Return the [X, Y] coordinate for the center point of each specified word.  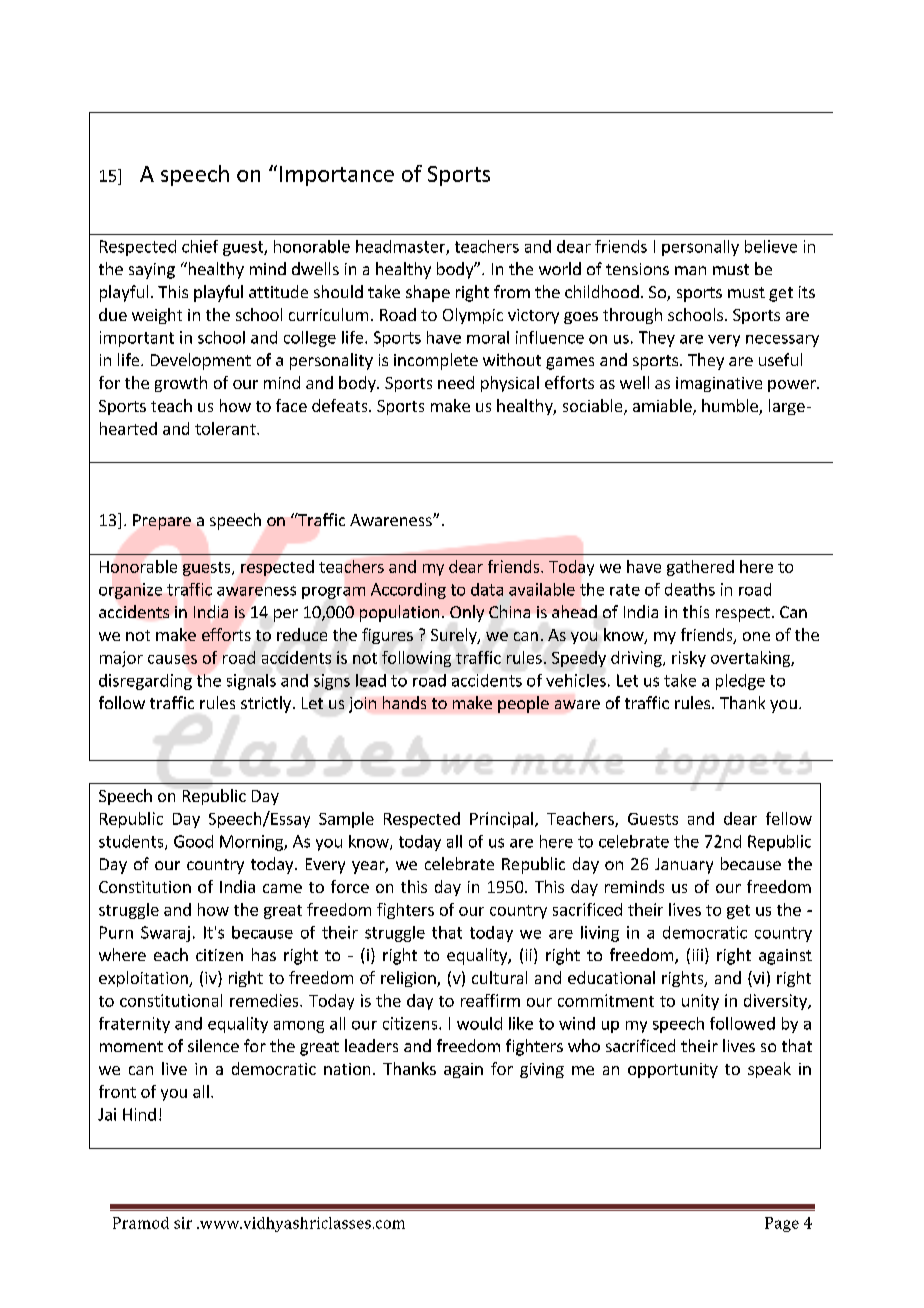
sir [183, 1223]
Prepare [162, 522]
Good [193, 841]
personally [700, 248]
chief [200, 246]
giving [542, 1070]
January [684, 866]
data [487, 589]
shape [428, 293]
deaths [690, 589]
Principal [501, 820]
